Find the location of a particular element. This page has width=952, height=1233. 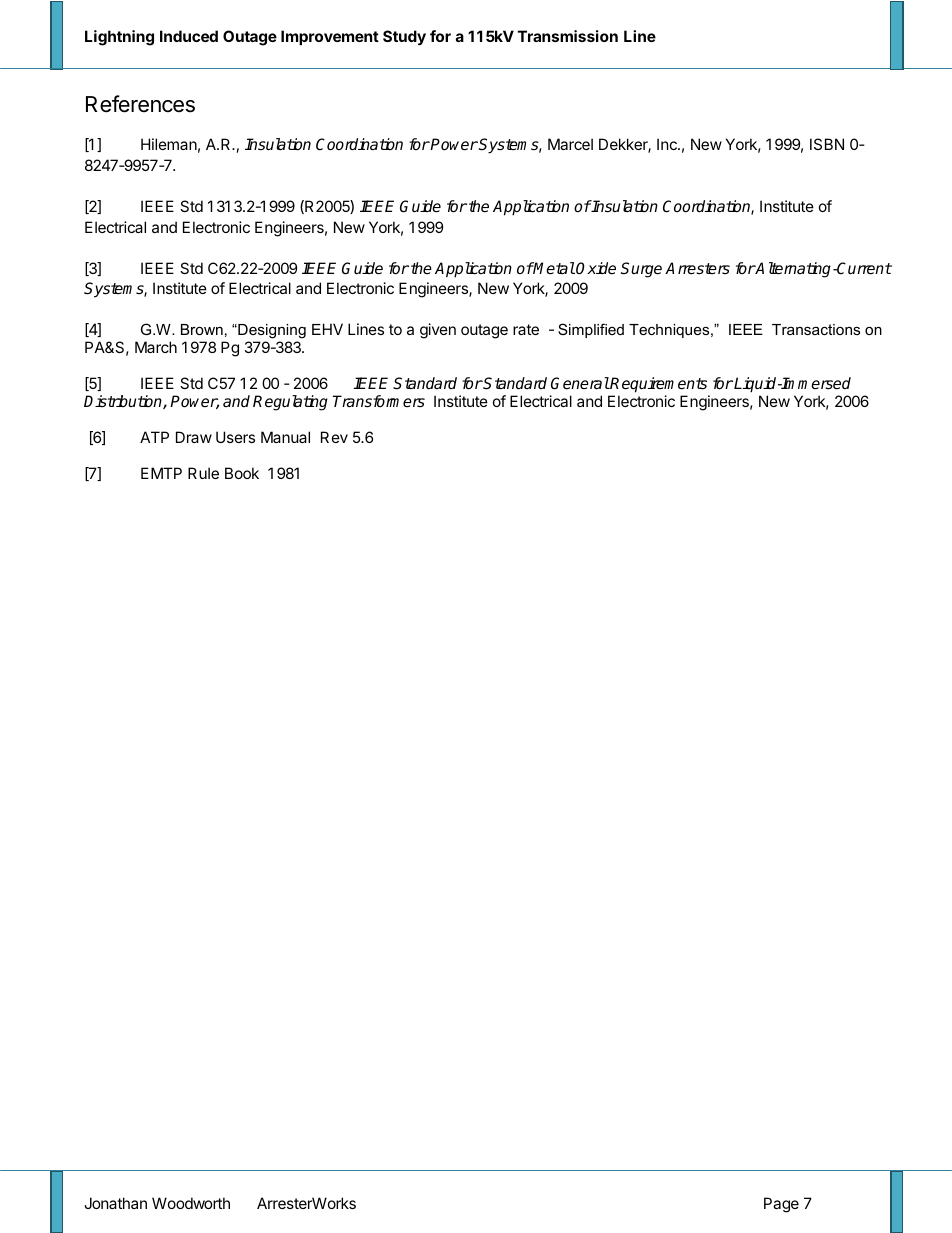

Rule is located at coordinates (203, 473).
